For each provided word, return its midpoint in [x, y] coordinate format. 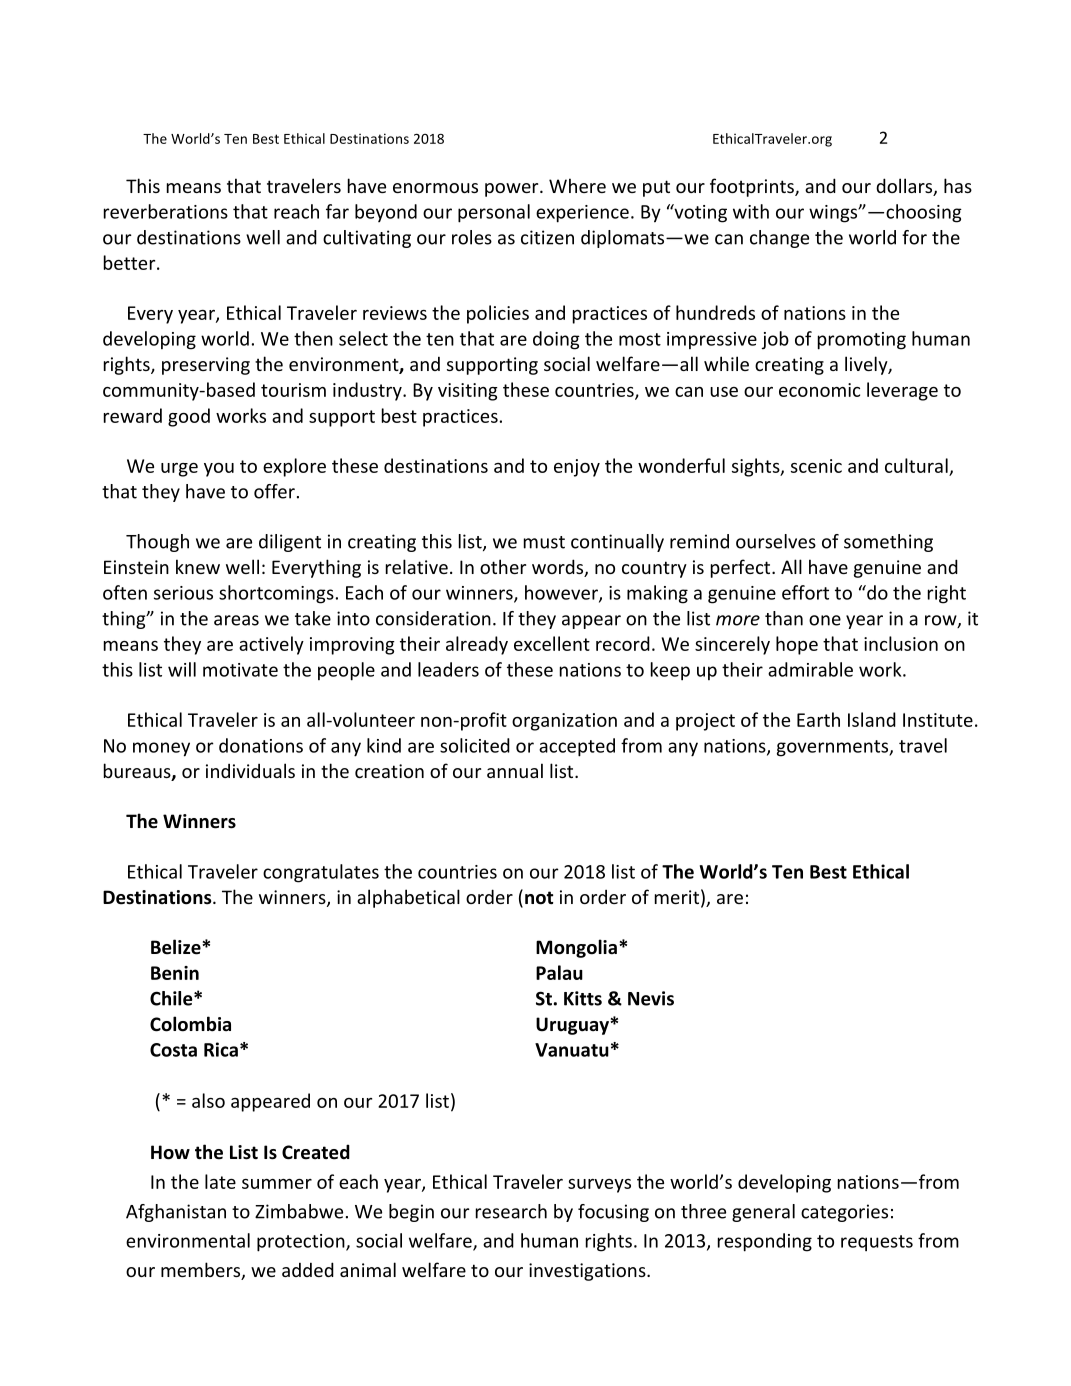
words [559, 568]
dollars [905, 187]
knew [198, 566]
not [539, 898]
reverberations [166, 211]
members [202, 1271]
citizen [547, 237]
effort [805, 592]
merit [677, 897]
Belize [177, 947]
